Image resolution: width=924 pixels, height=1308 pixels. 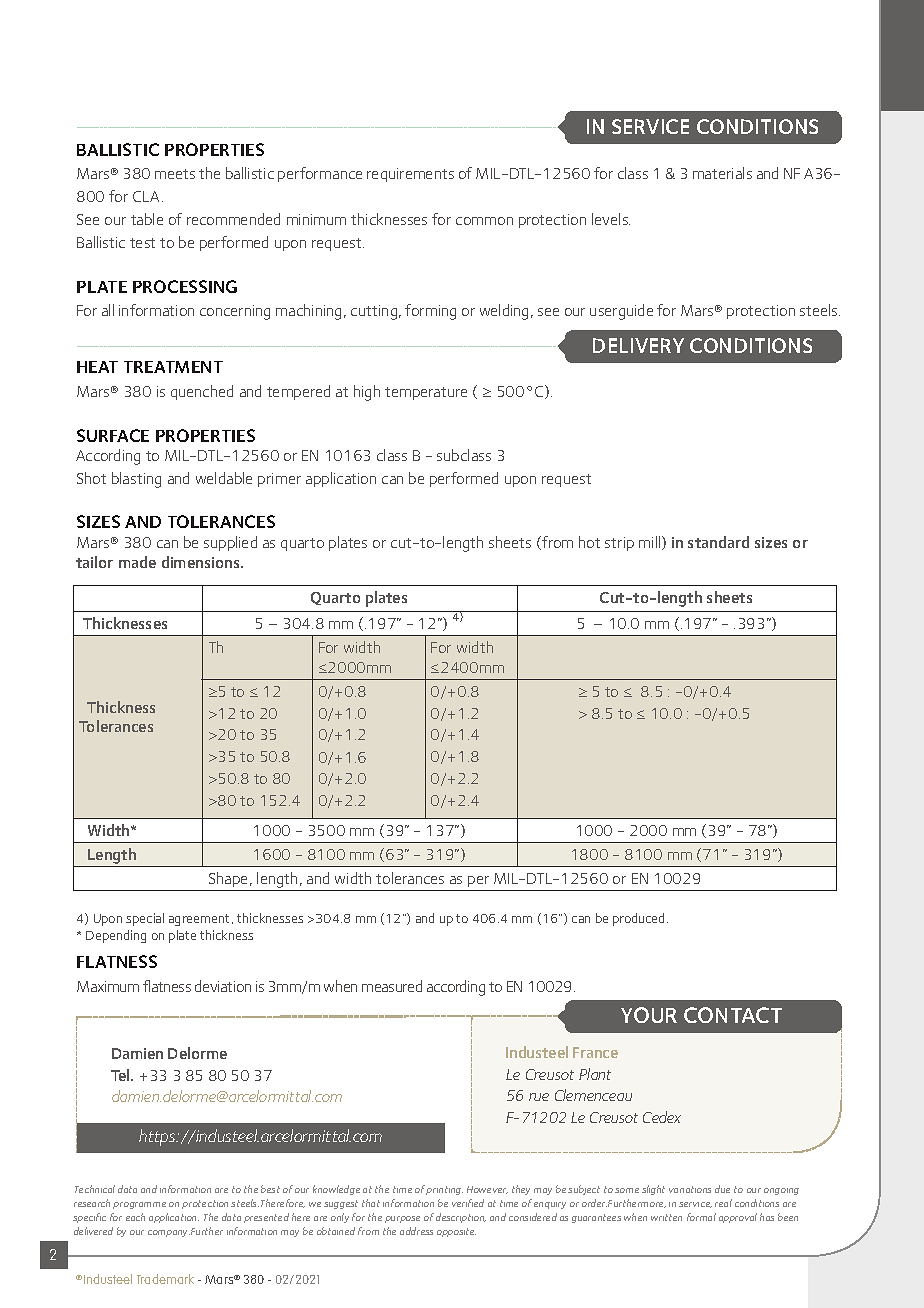 What do you see at coordinates (410, 175) in the page?
I see `requirements` at bounding box center [410, 175].
